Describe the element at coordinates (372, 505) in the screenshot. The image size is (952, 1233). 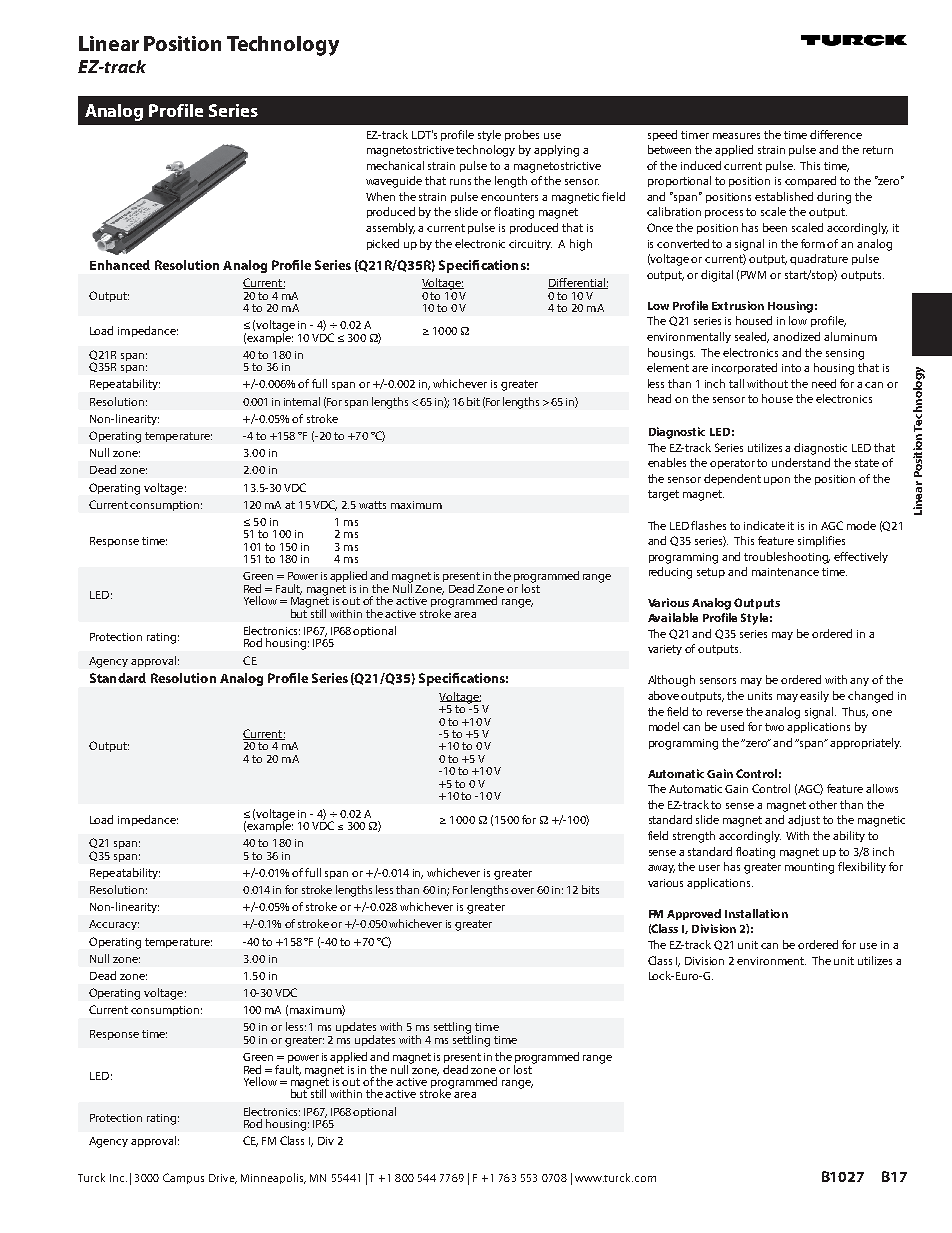
I see `watts` at that location.
